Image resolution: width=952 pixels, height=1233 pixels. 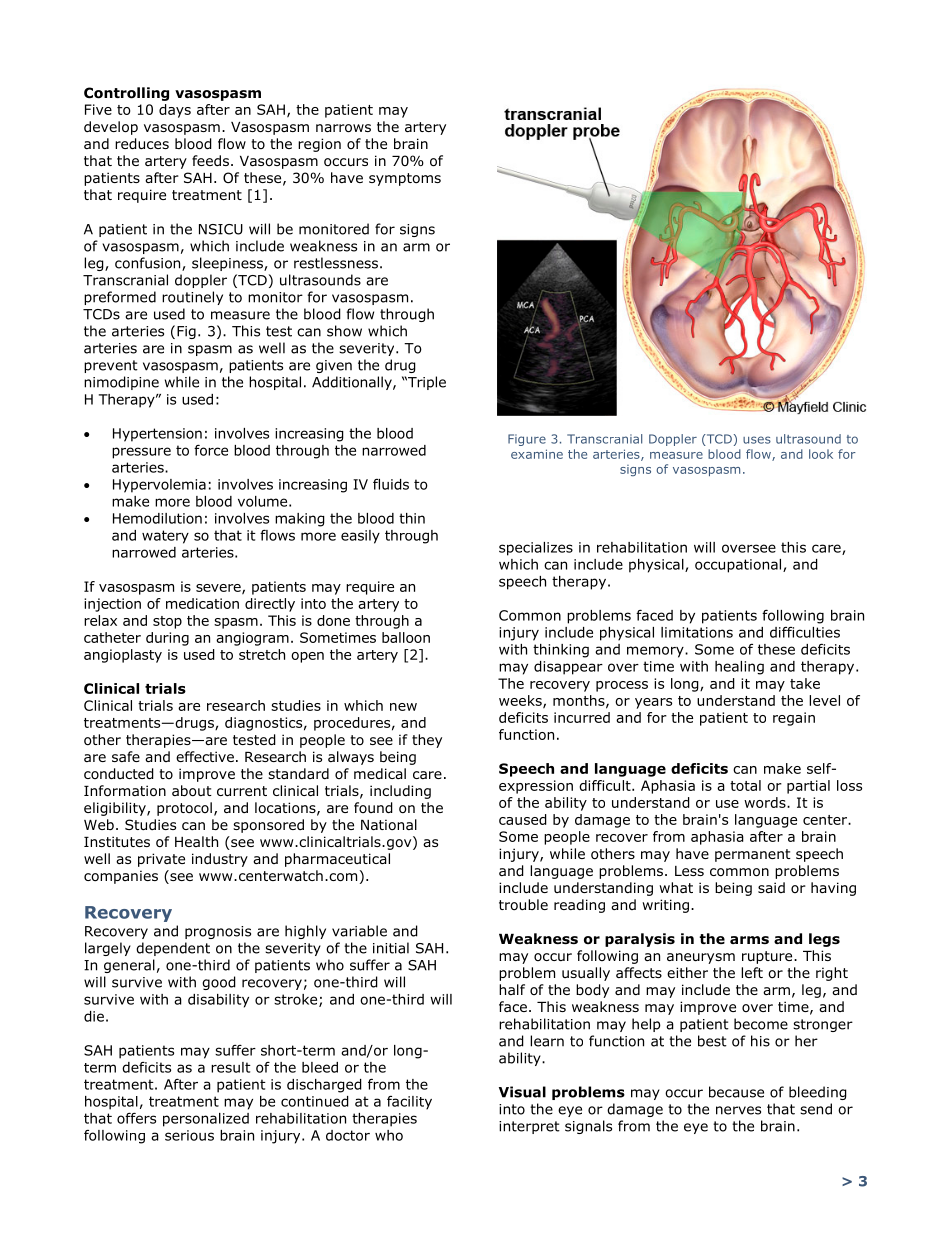 What do you see at coordinates (343, 128) in the screenshot?
I see `narrows` at bounding box center [343, 128].
